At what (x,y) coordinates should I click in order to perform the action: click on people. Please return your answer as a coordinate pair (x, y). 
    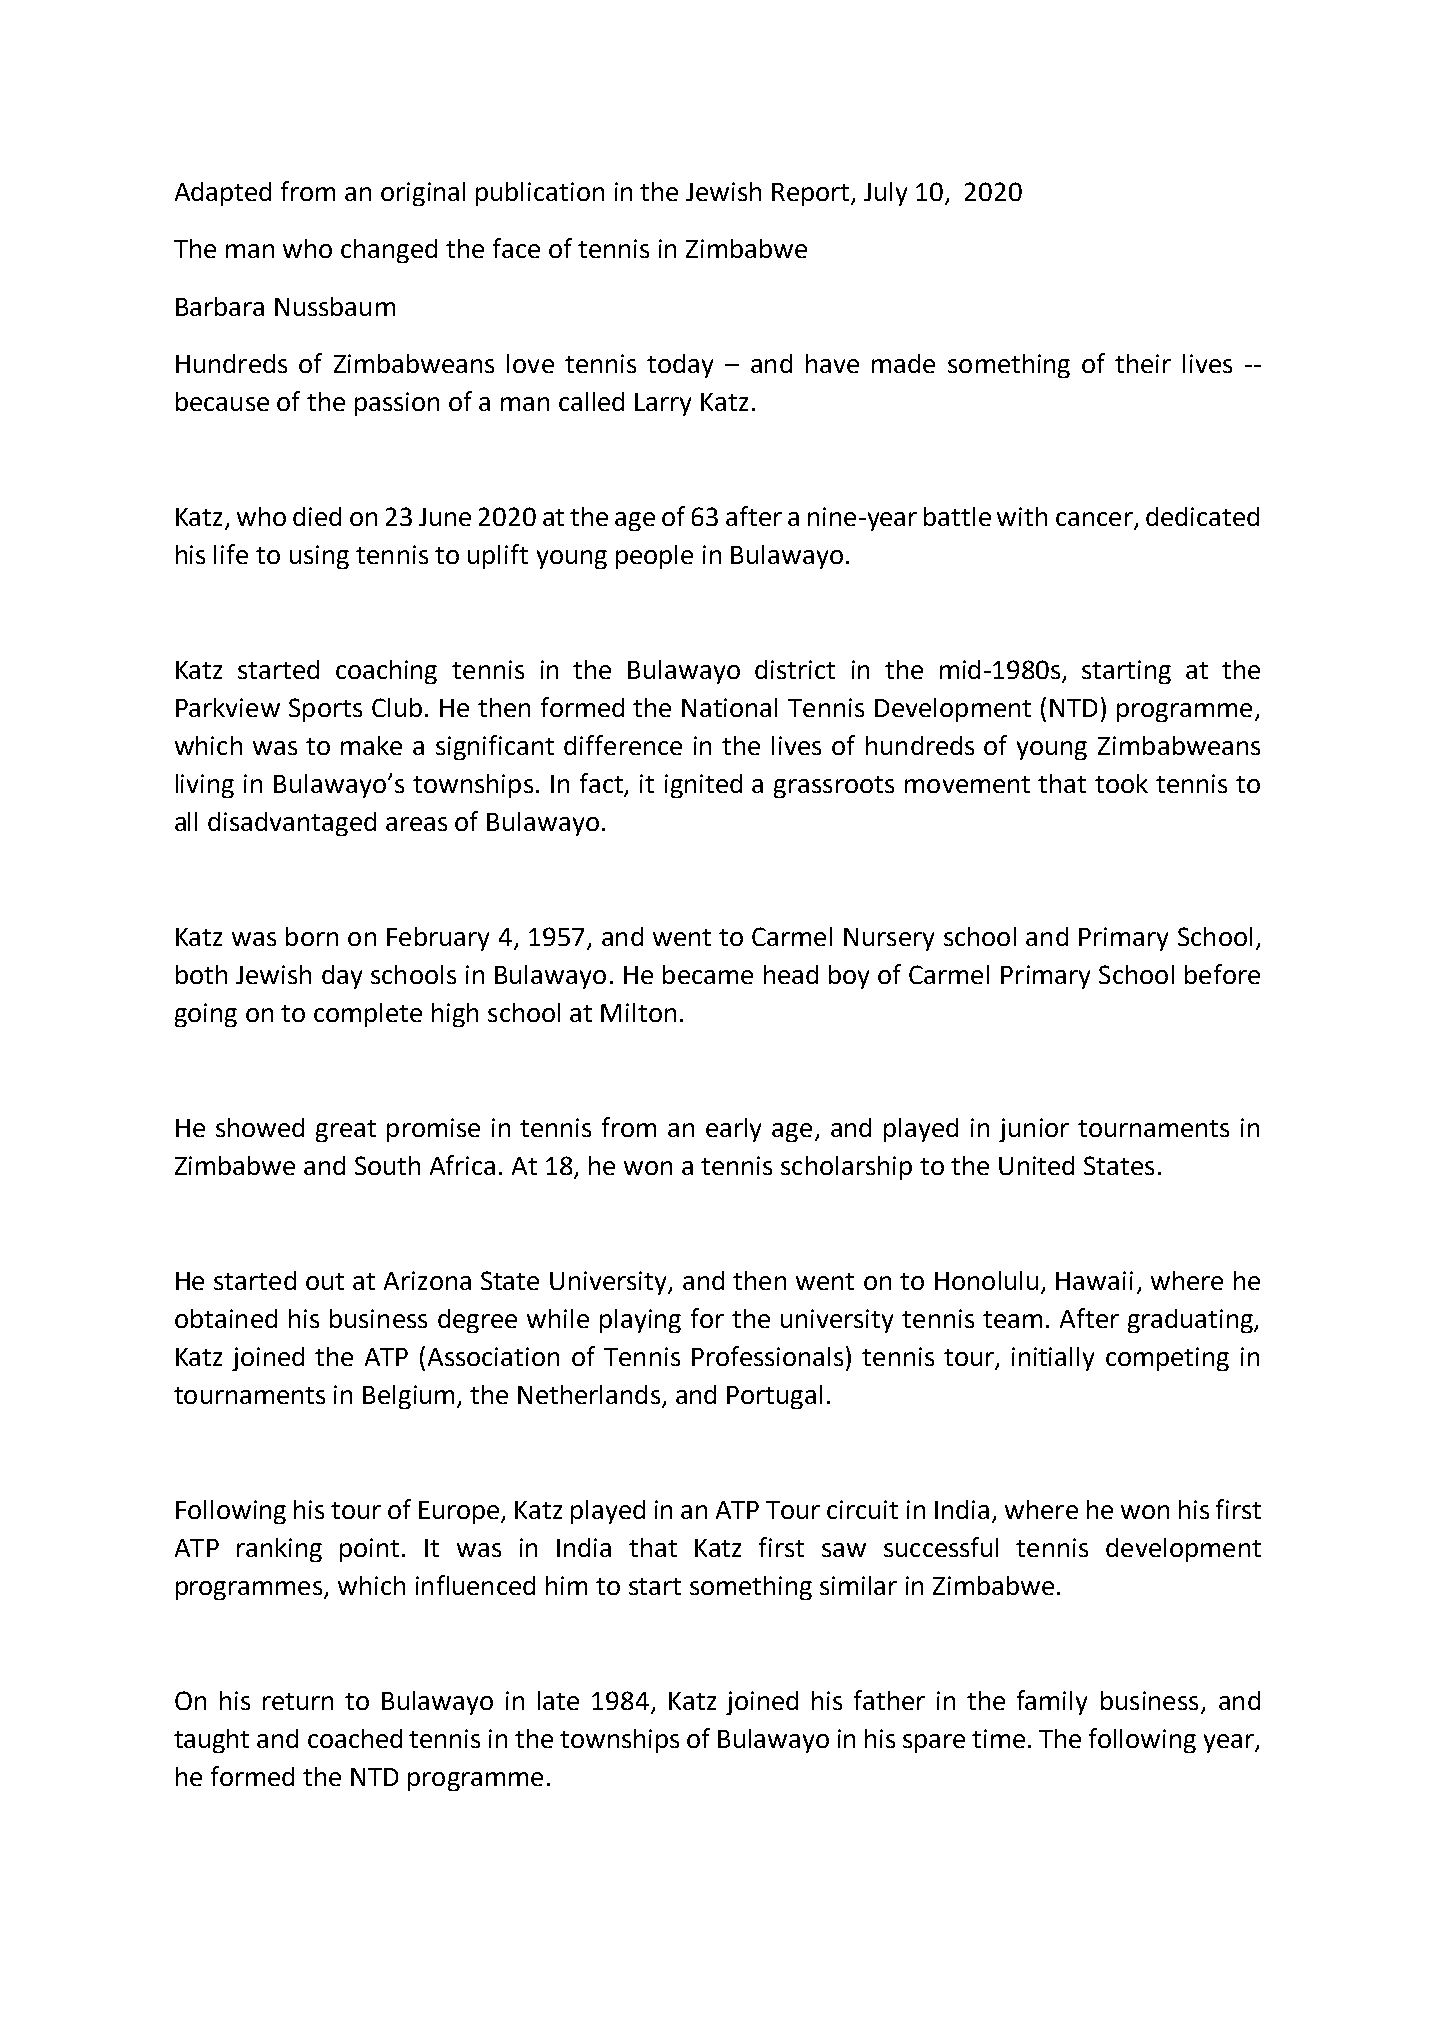
    Looking at the image, I should click on (654, 557).
